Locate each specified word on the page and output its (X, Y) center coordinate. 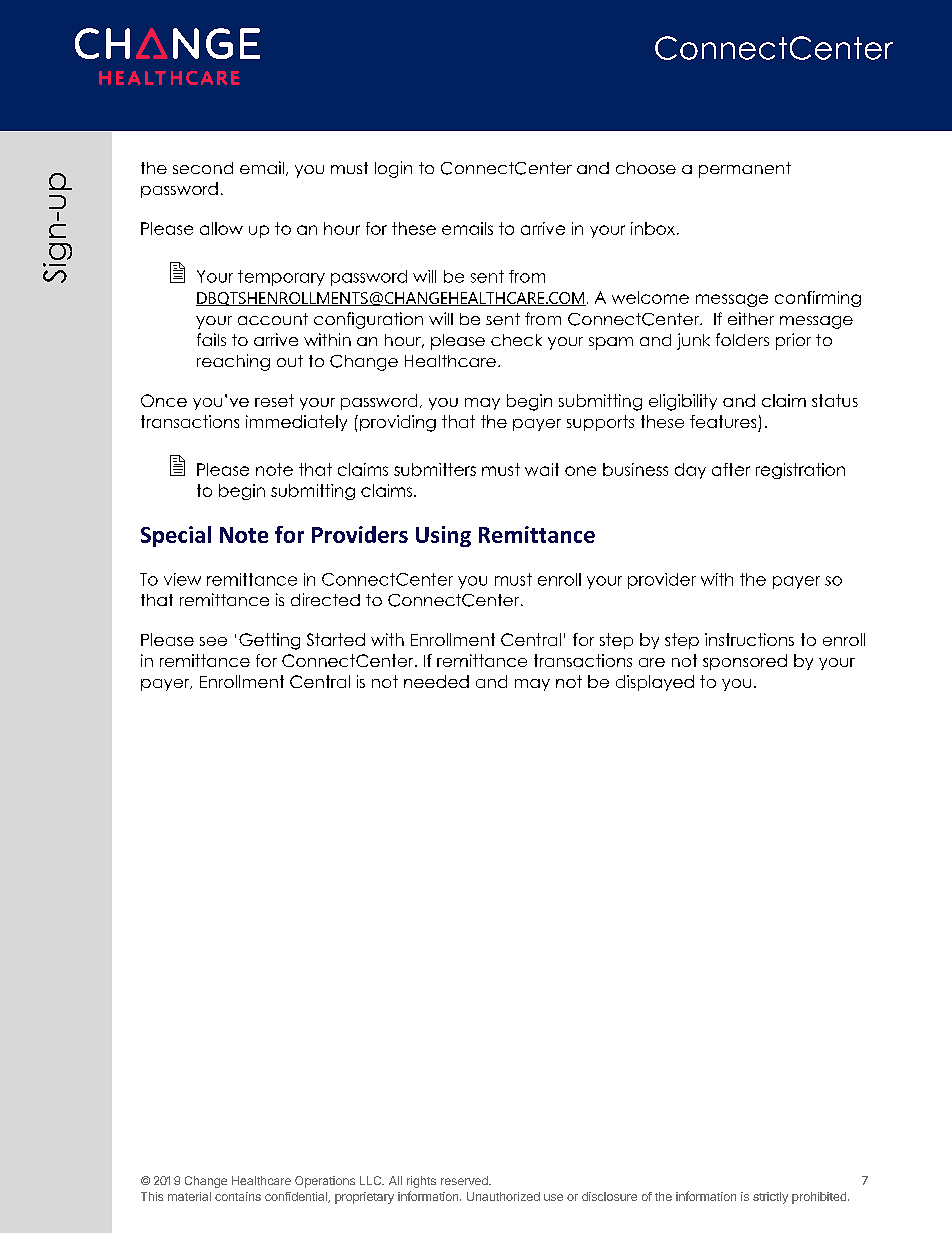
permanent (745, 170)
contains (238, 1196)
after (731, 469)
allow (221, 228)
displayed (655, 683)
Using (443, 536)
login (393, 169)
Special (176, 536)
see (213, 641)
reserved (465, 1180)
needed (436, 681)
